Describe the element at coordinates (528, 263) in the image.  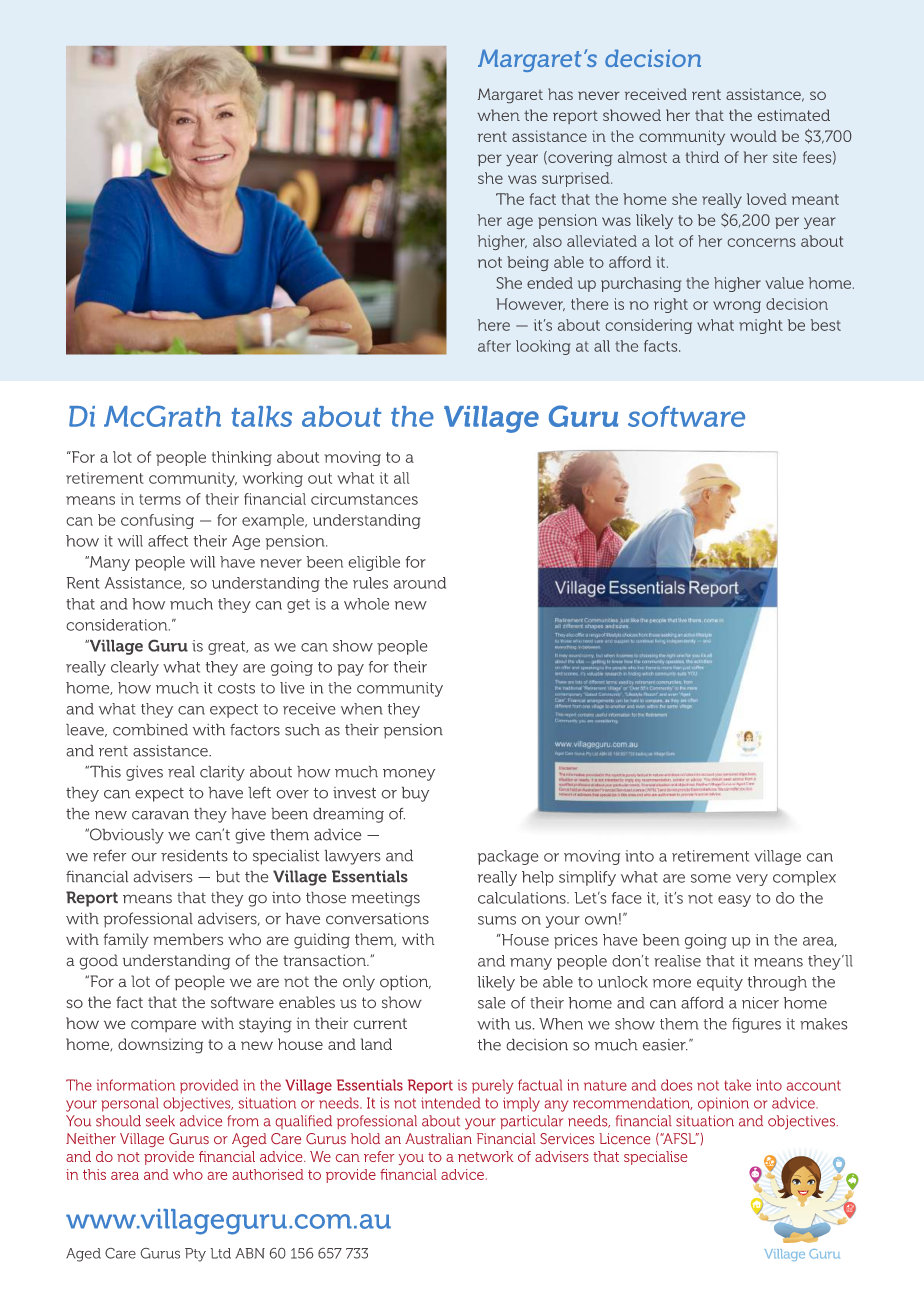
I see `being` at that location.
